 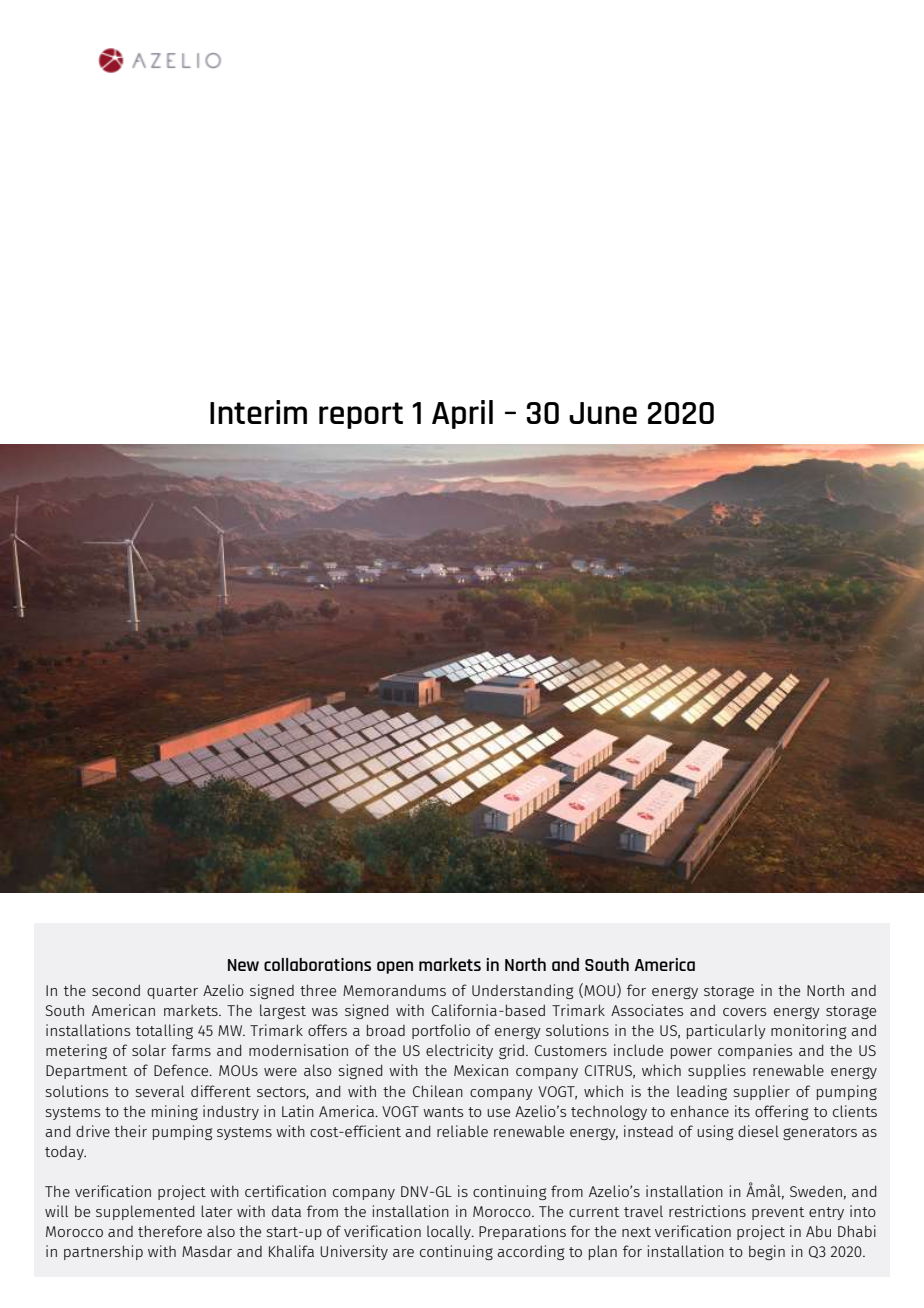 What do you see at coordinates (317, 964) in the screenshot?
I see `collaborations` at bounding box center [317, 964].
